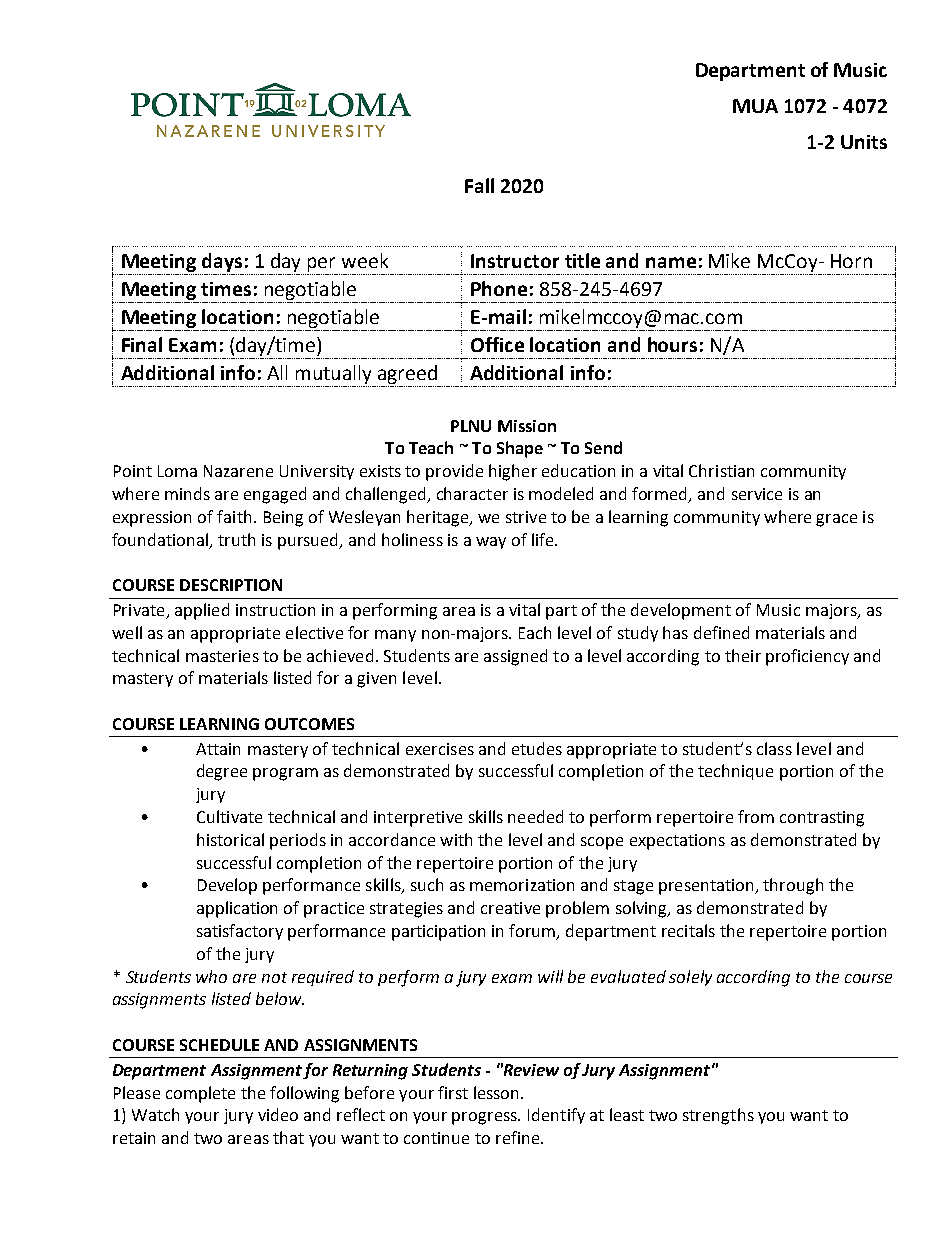 Image resolution: width=952 pixels, height=1233 pixels. What do you see at coordinates (515, 657) in the screenshot?
I see `assigned` at bounding box center [515, 657].
